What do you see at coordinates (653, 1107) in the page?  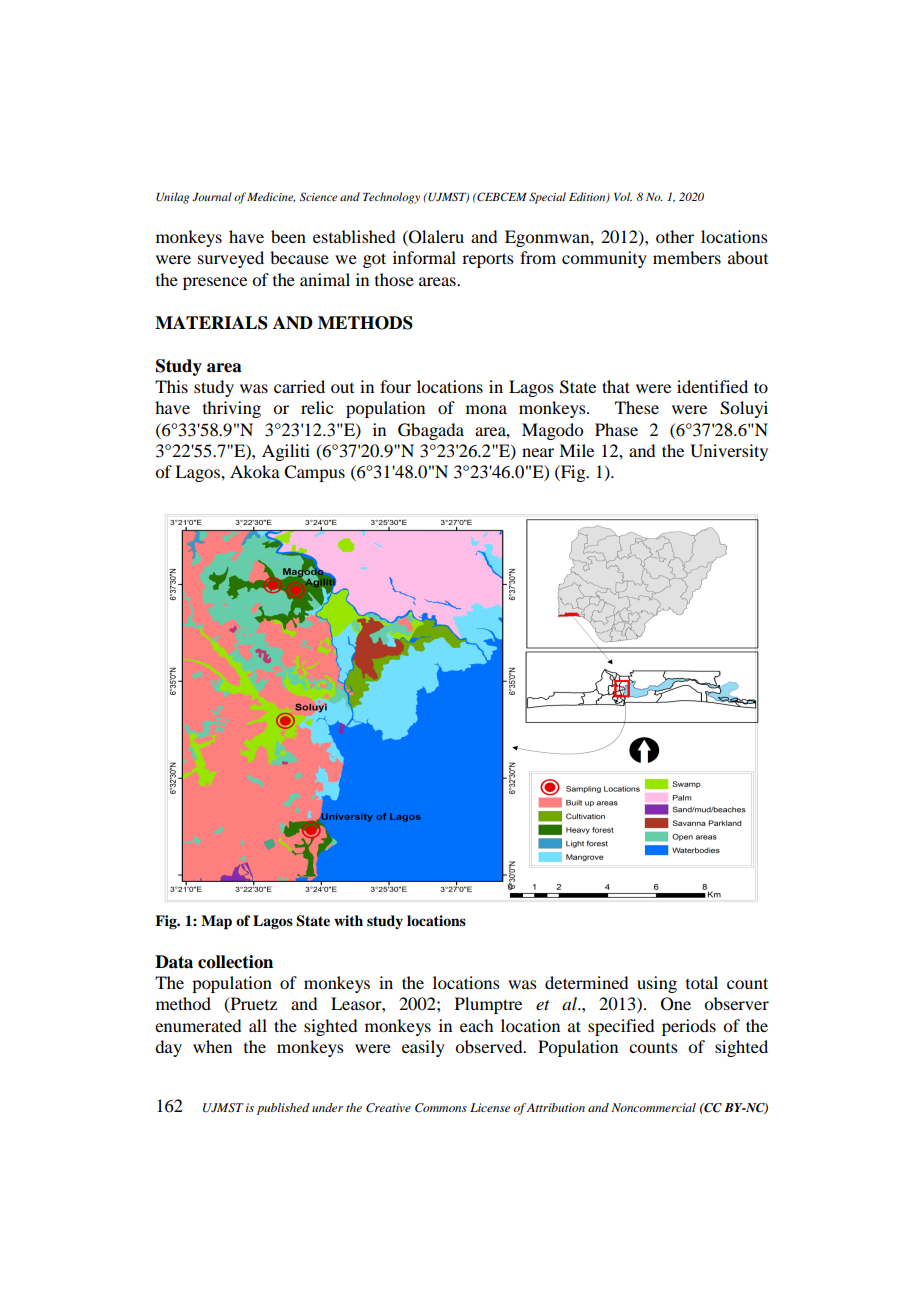 I see `Noncommercial` at bounding box center [653, 1107].
